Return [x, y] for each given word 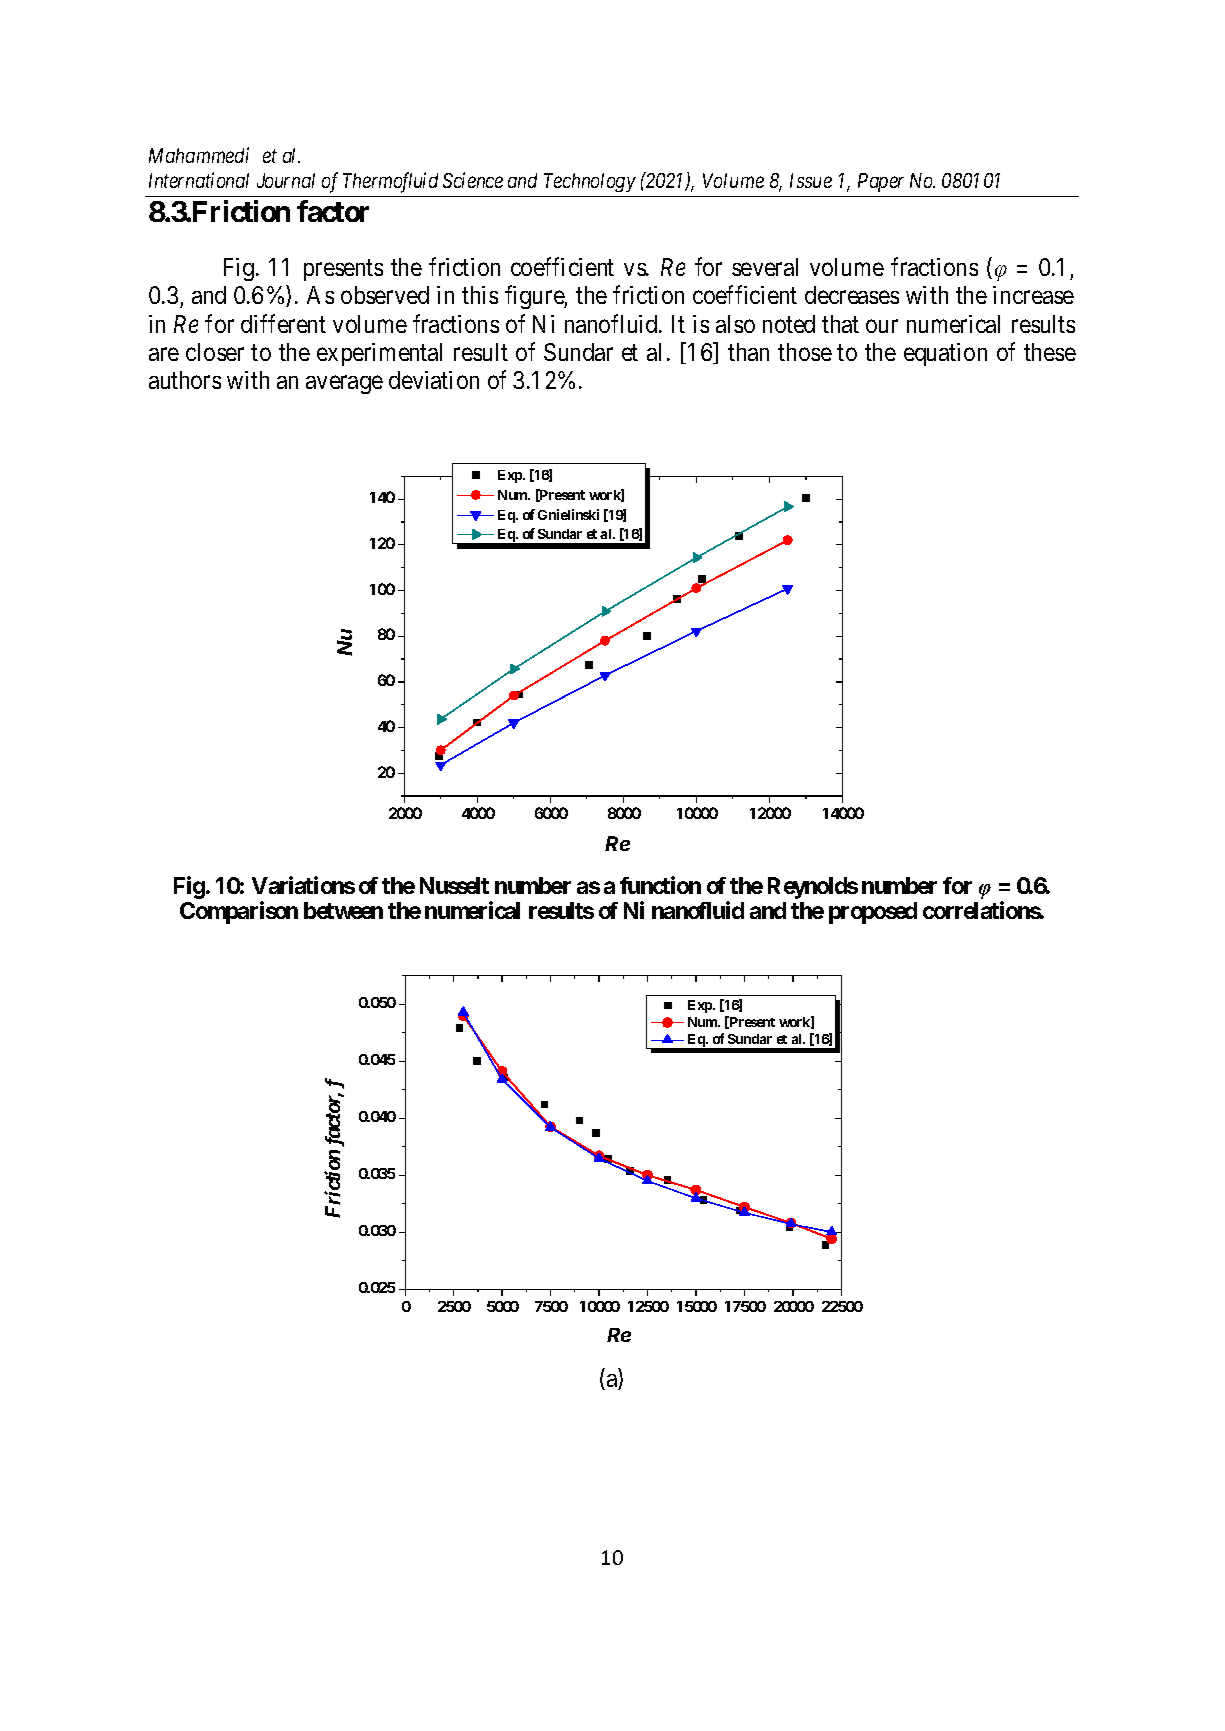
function [660, 885]
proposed [873, 913]
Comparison [239, 913]
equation [945, 354]
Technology [590, 182]
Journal [286, 180]
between [343, 910]
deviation [434, 380]
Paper [881, 182]
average [344, 385]
